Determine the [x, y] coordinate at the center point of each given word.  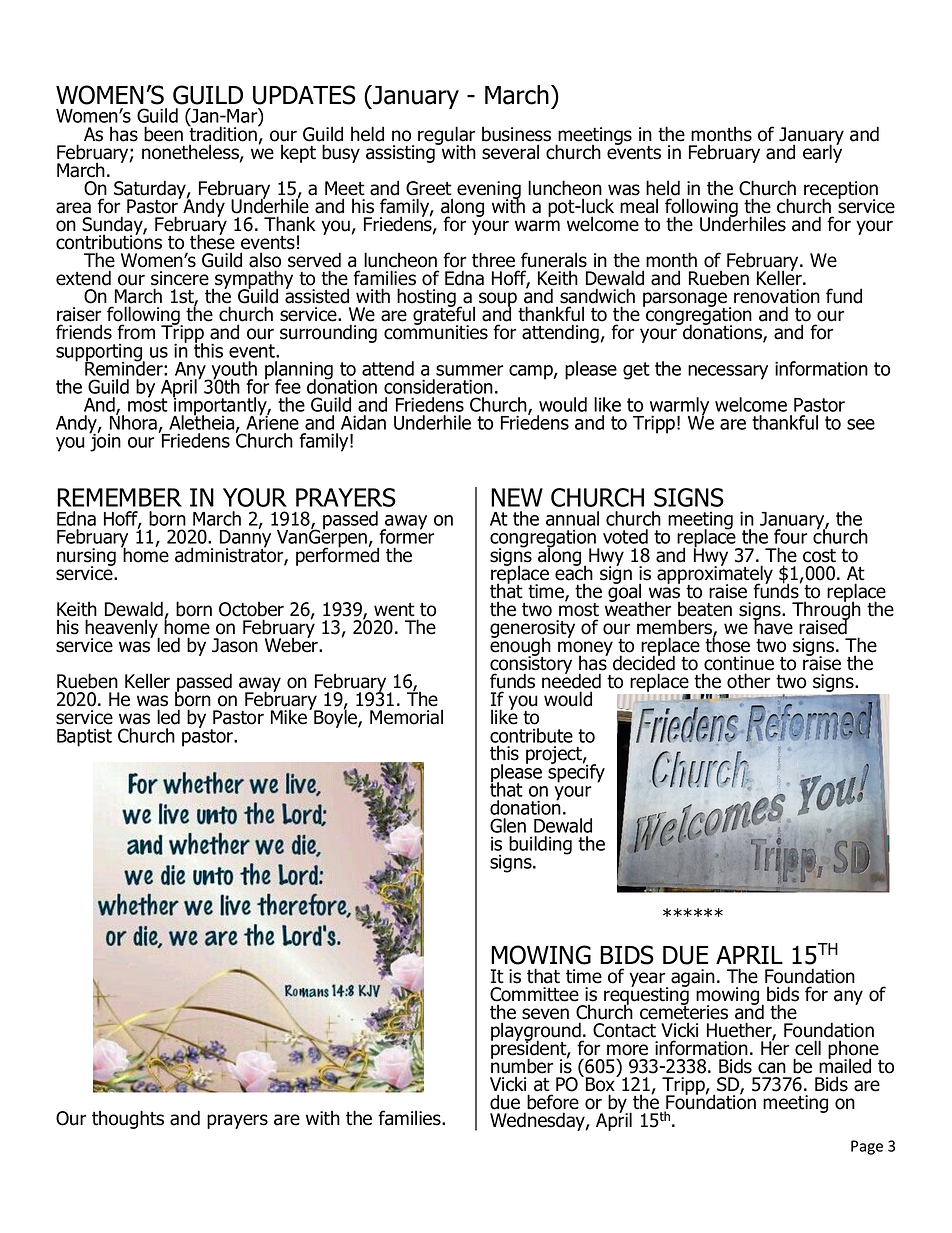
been [163, 134]
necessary [728, 372]
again [693, 978]
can [772, 1068]
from [136, 332]
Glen [508, 825]
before [553, 1102]
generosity [532, 630]
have [773, 626]
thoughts [128, 1119]
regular [446, 136]
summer [469, 370]
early [822, 152]
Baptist [84, 737]
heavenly [122, 629]
